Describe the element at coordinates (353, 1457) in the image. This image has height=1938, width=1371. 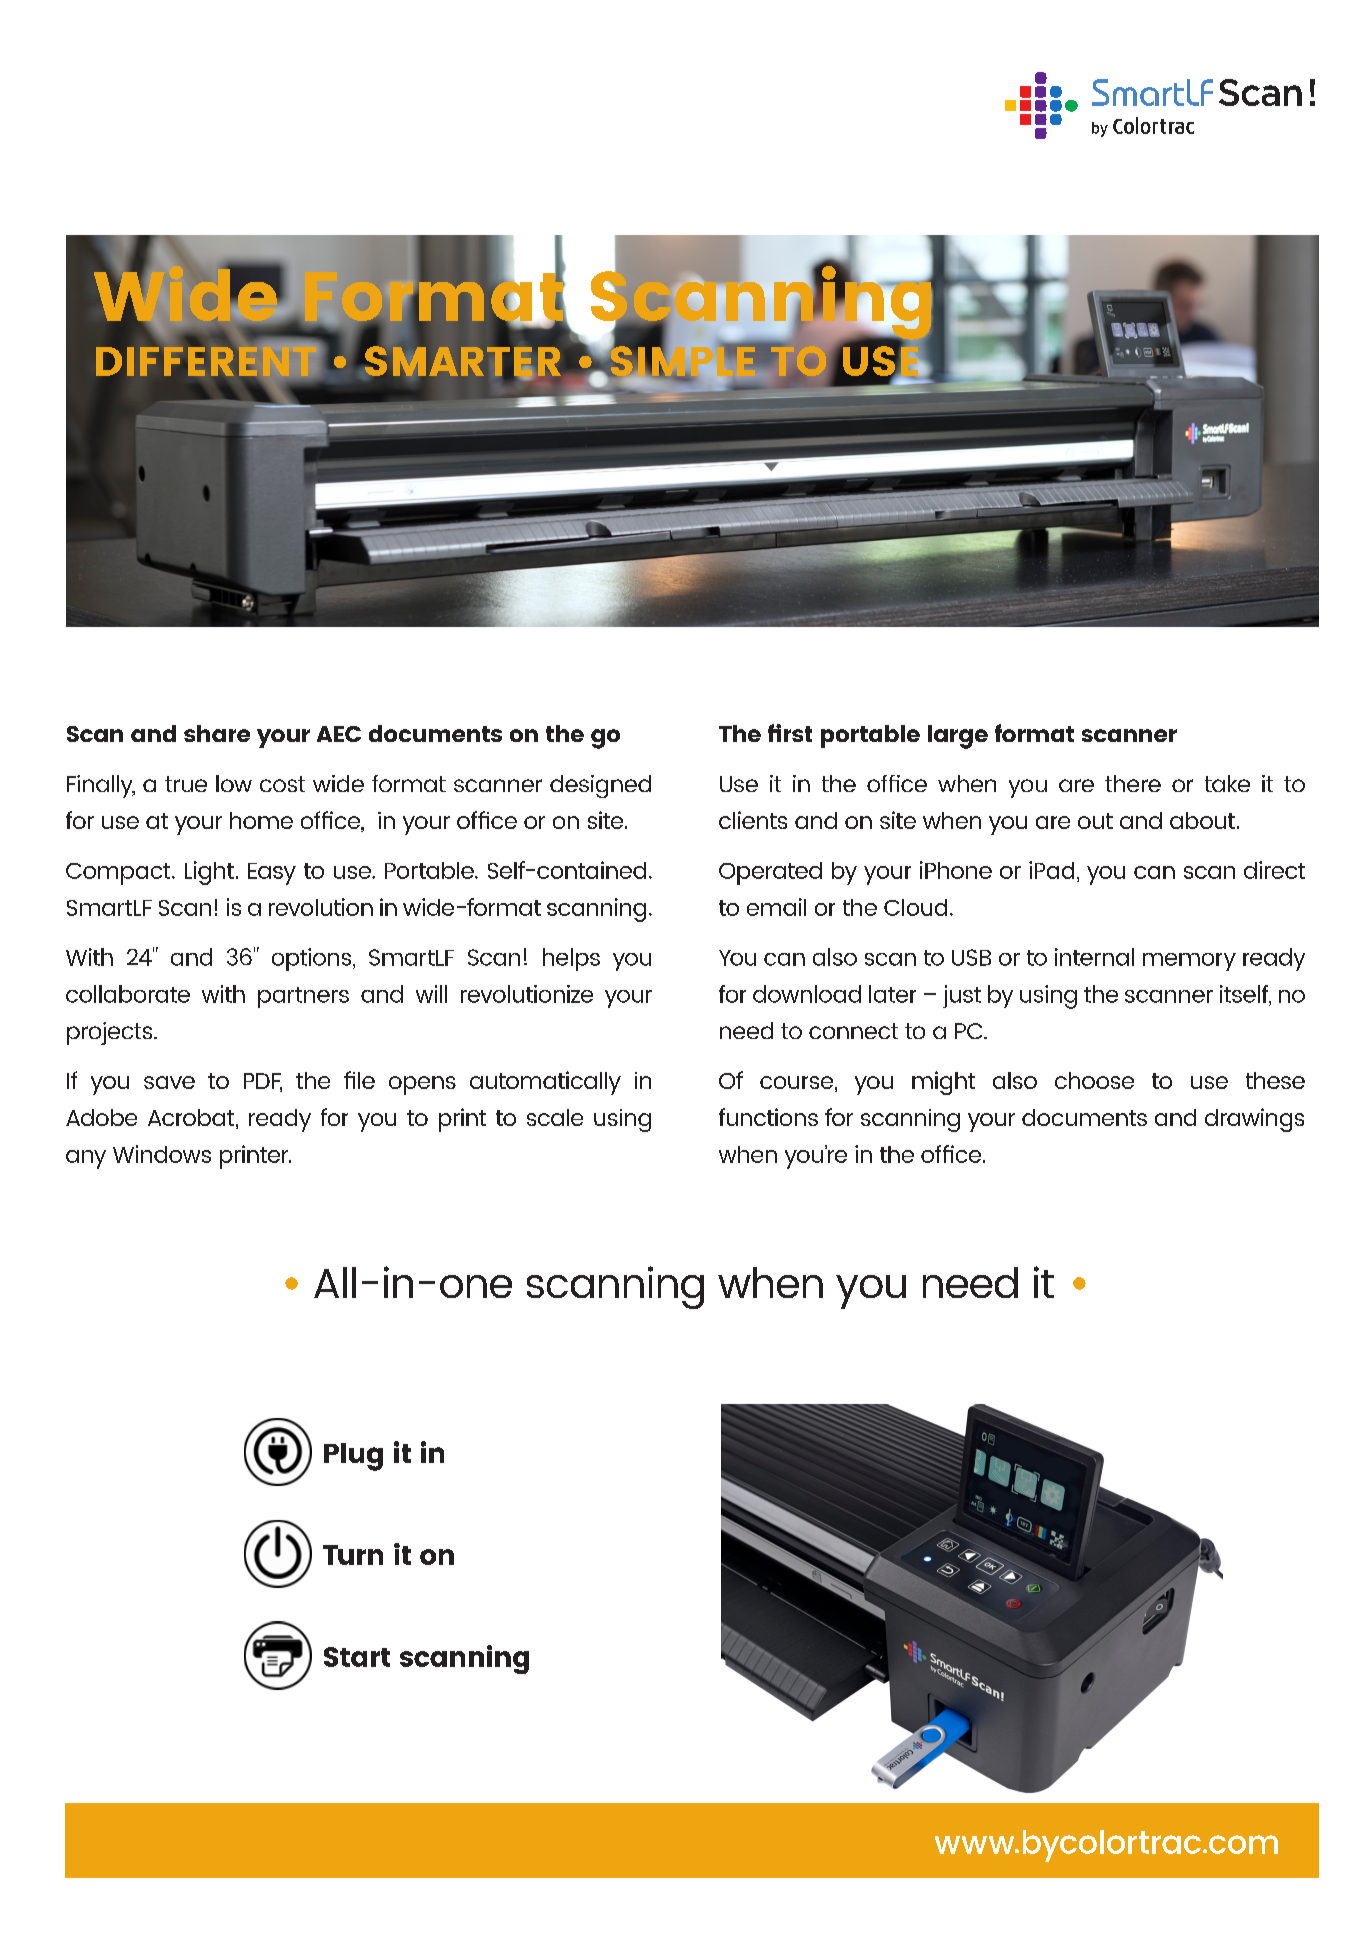
I see `Plug` at that location.
